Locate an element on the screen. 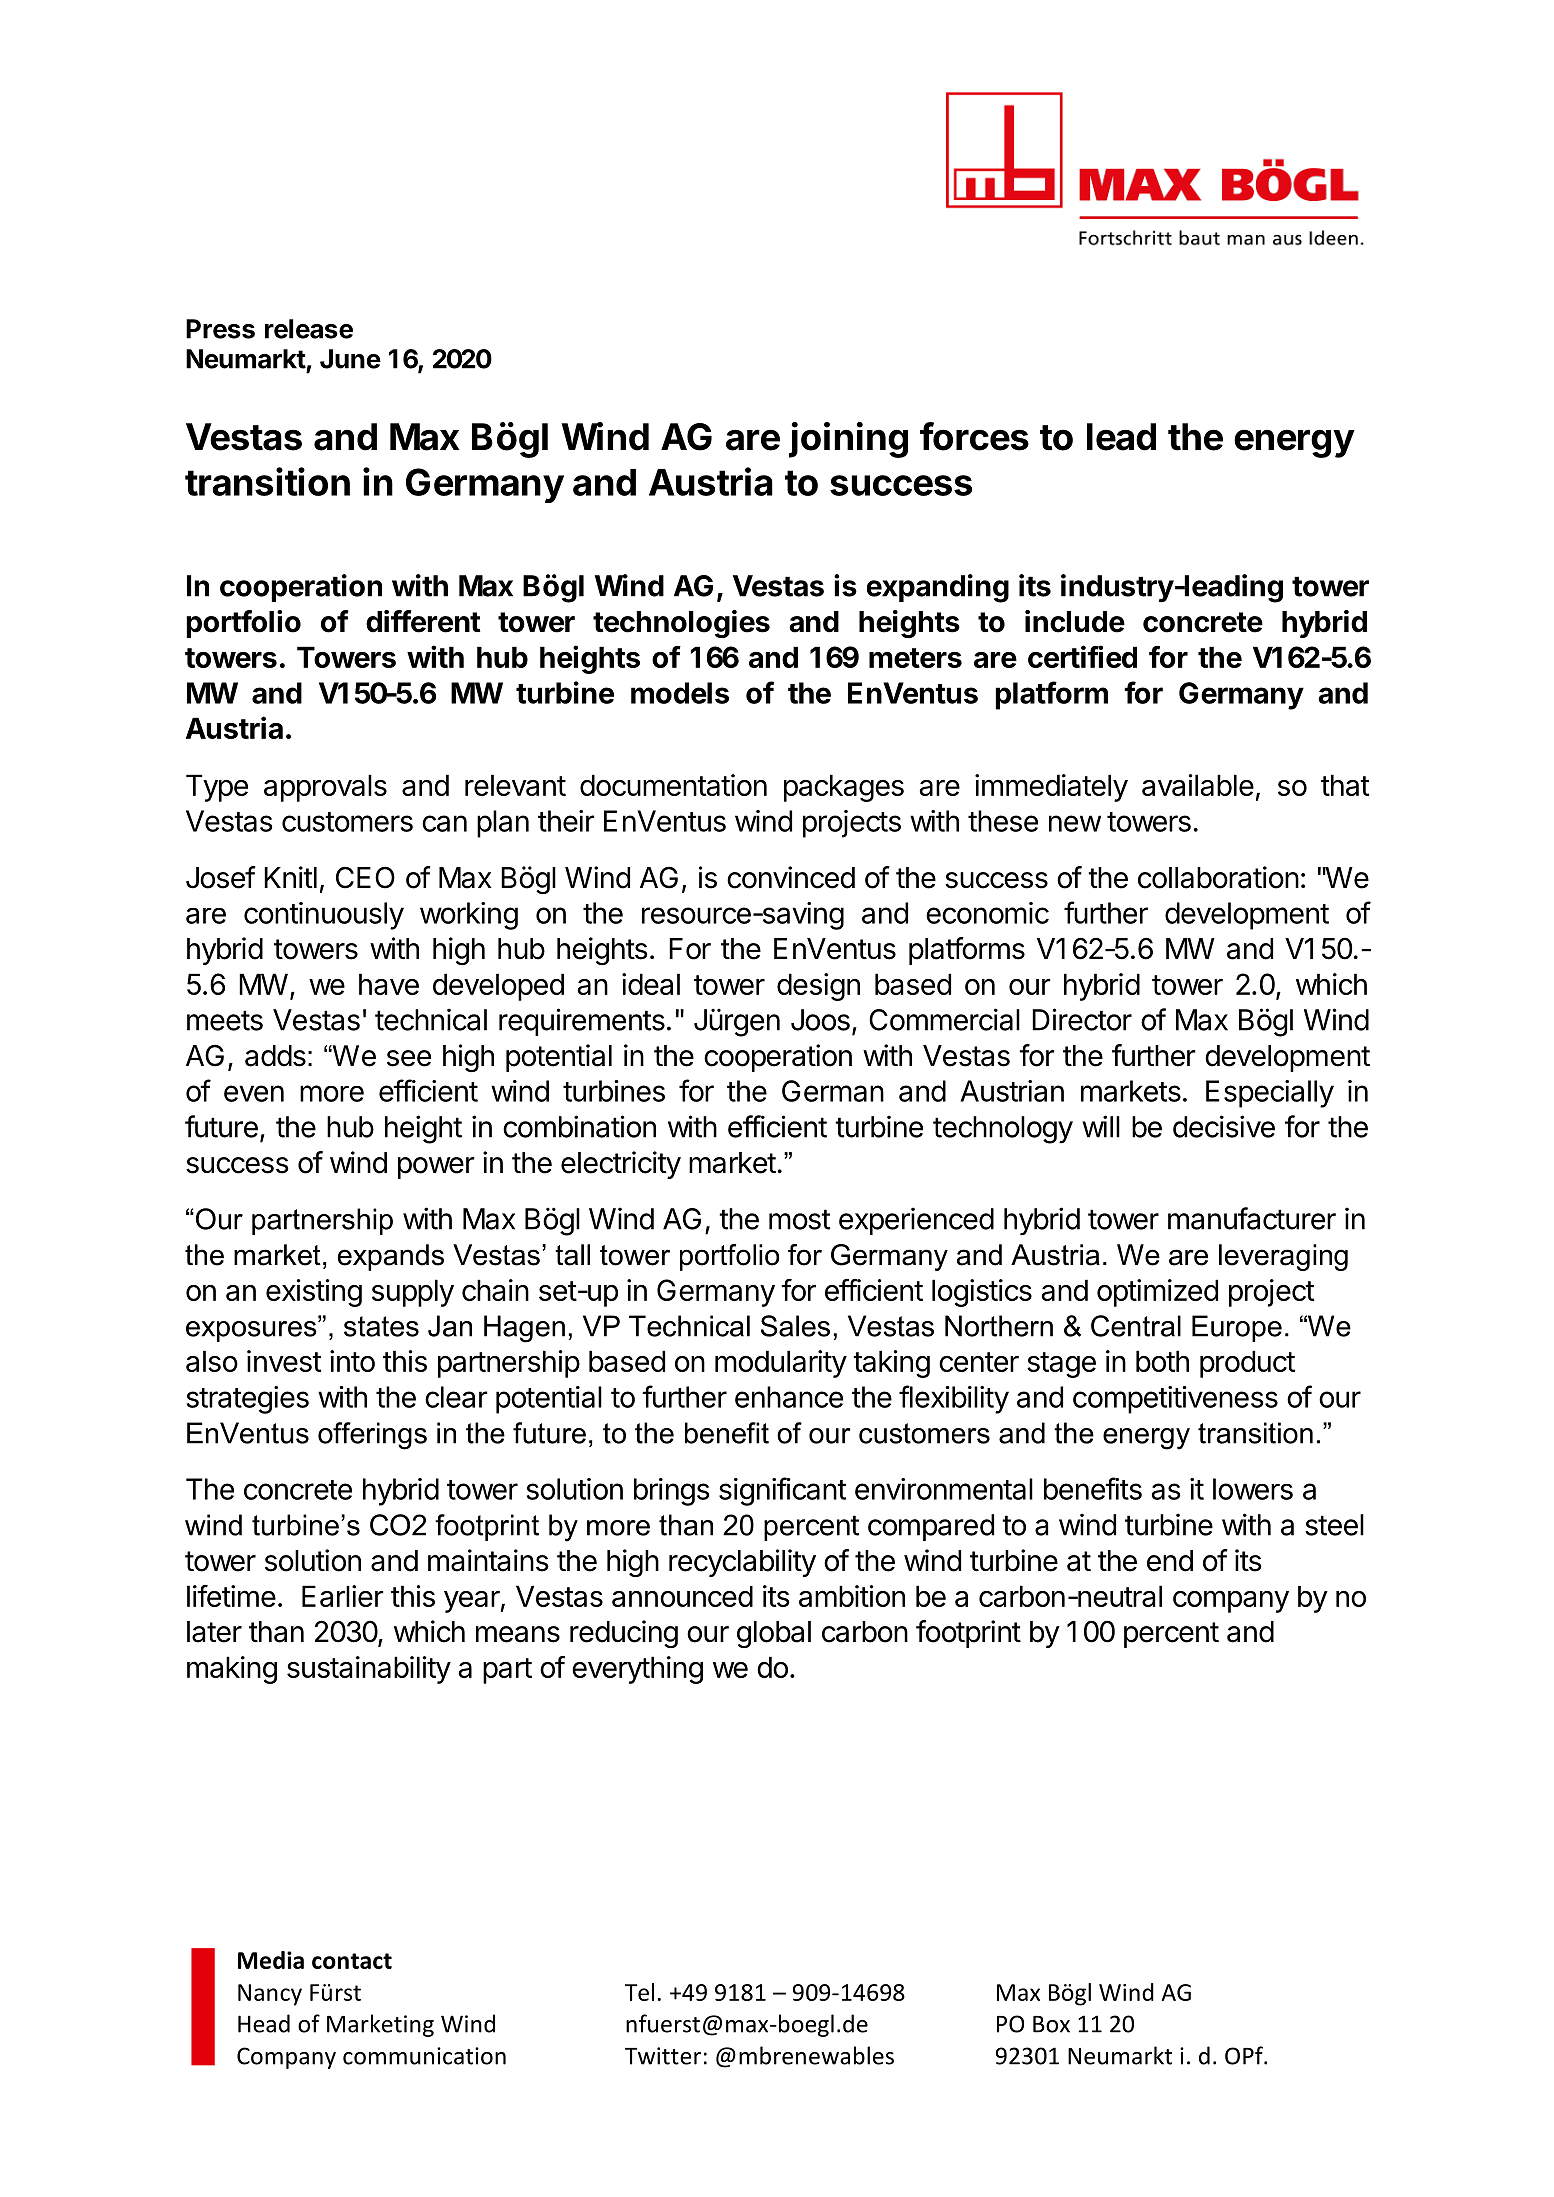 The width and height of the screenshot is (1554, 2197). Twitter is located at coordinates (663, 2056).
